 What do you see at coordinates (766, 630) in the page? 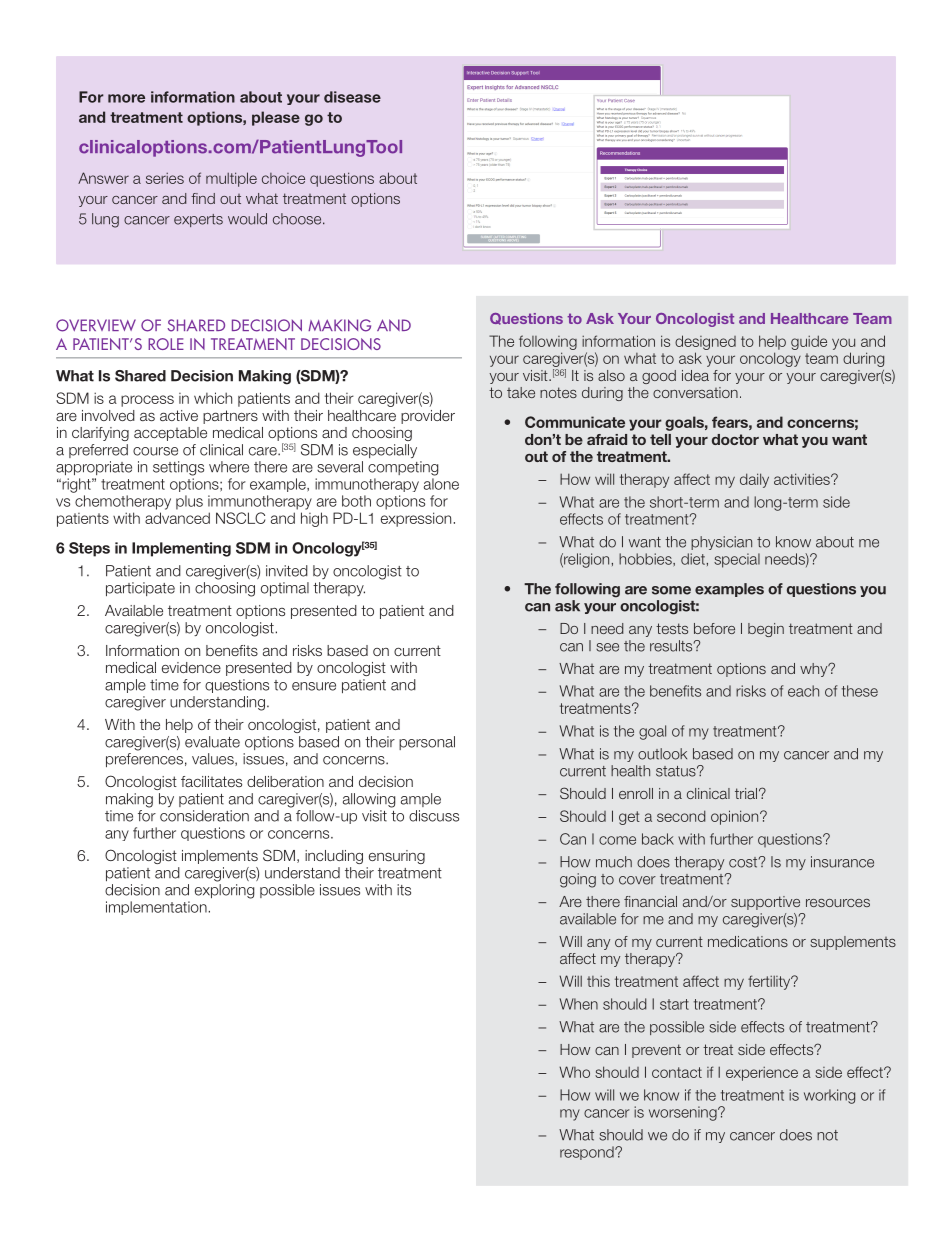
I see `begin` at bounding box center [766, 630].
